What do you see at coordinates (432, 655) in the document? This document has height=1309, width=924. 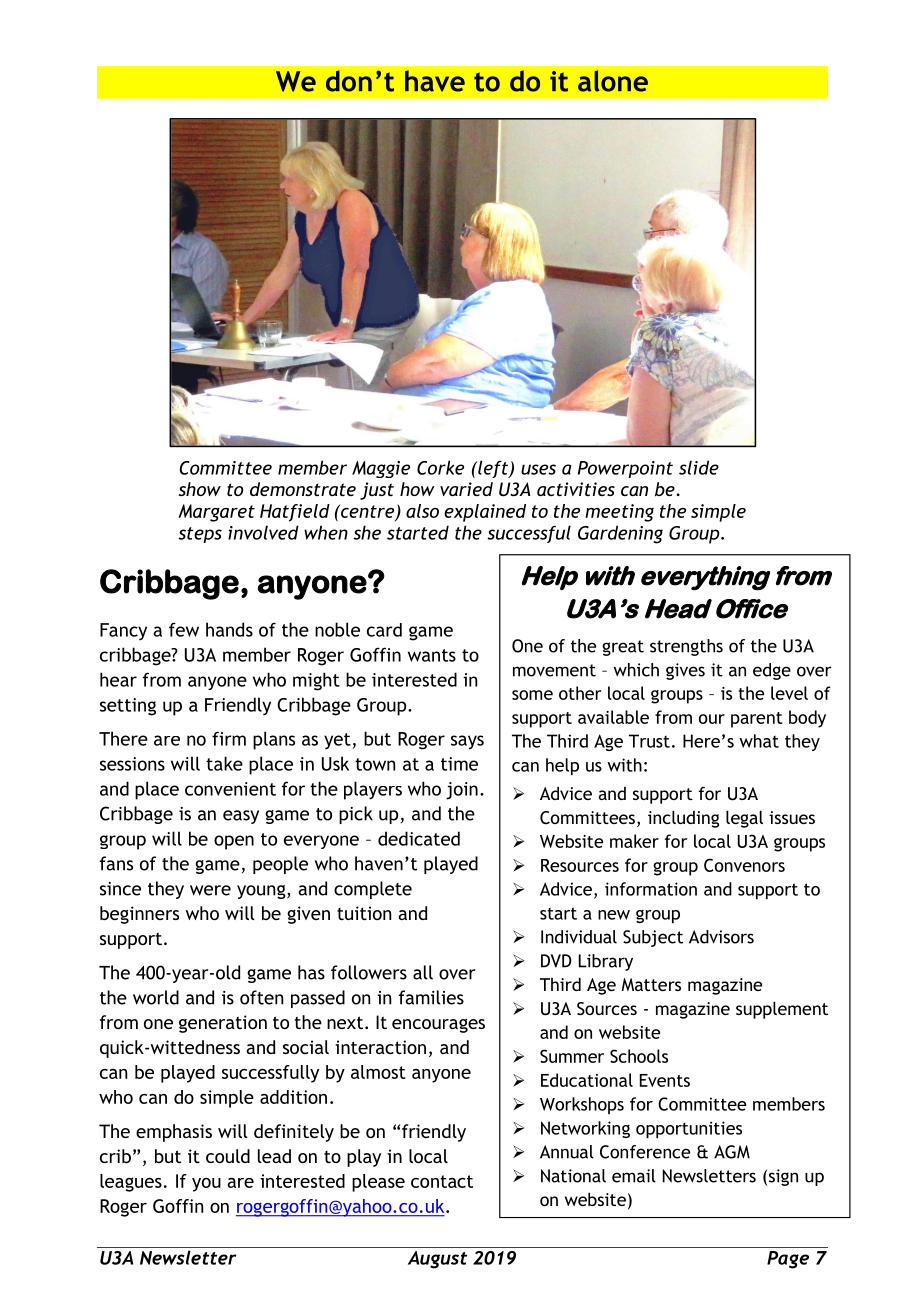 I see `wants` at bounding box center [432, 655].
